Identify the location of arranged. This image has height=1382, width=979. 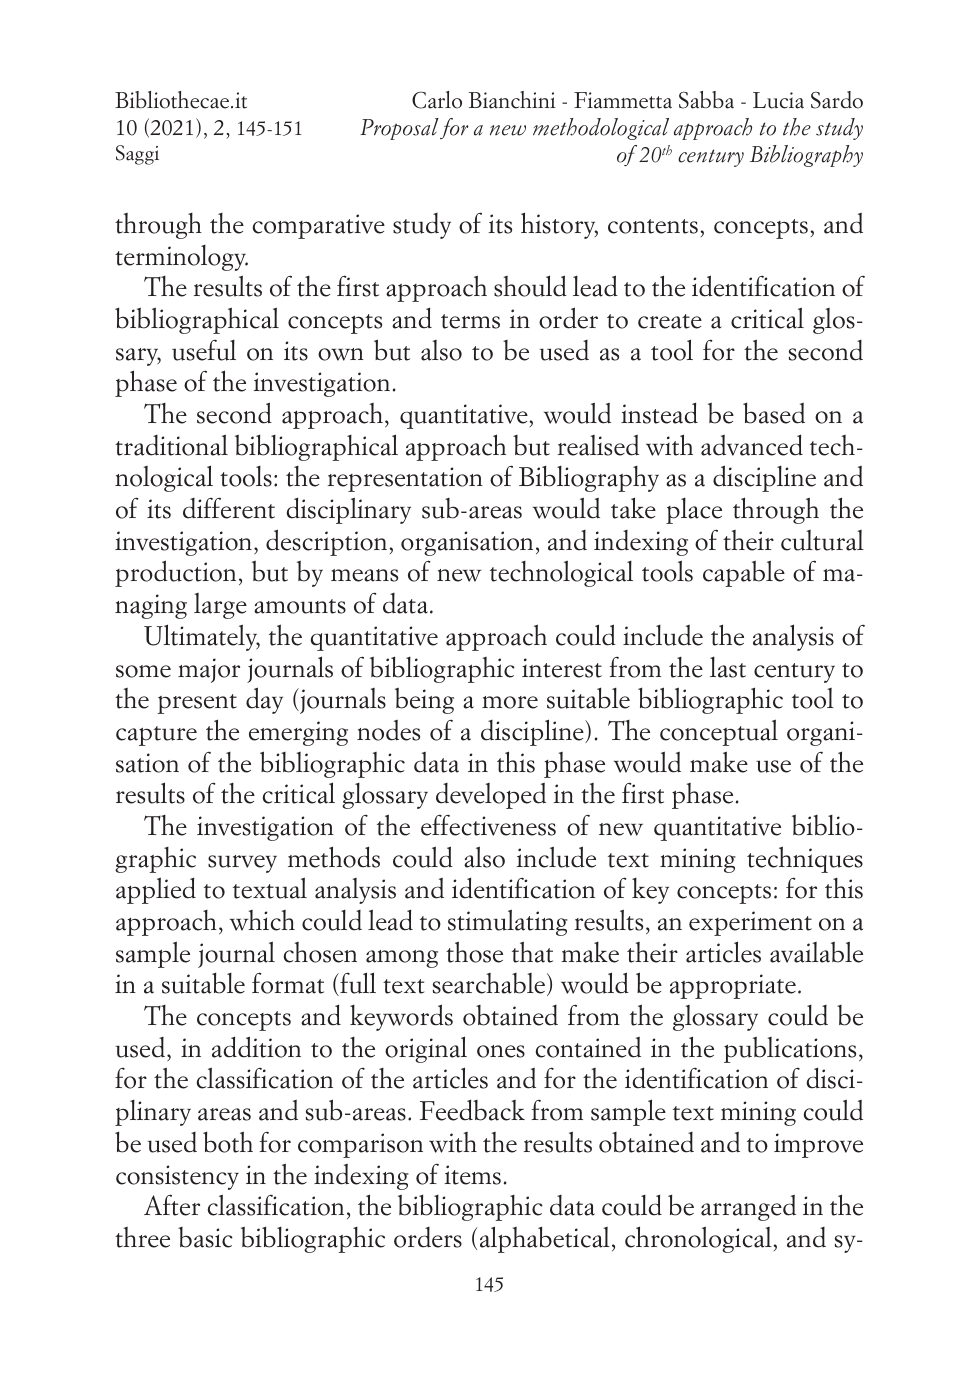
(748, 1208).
